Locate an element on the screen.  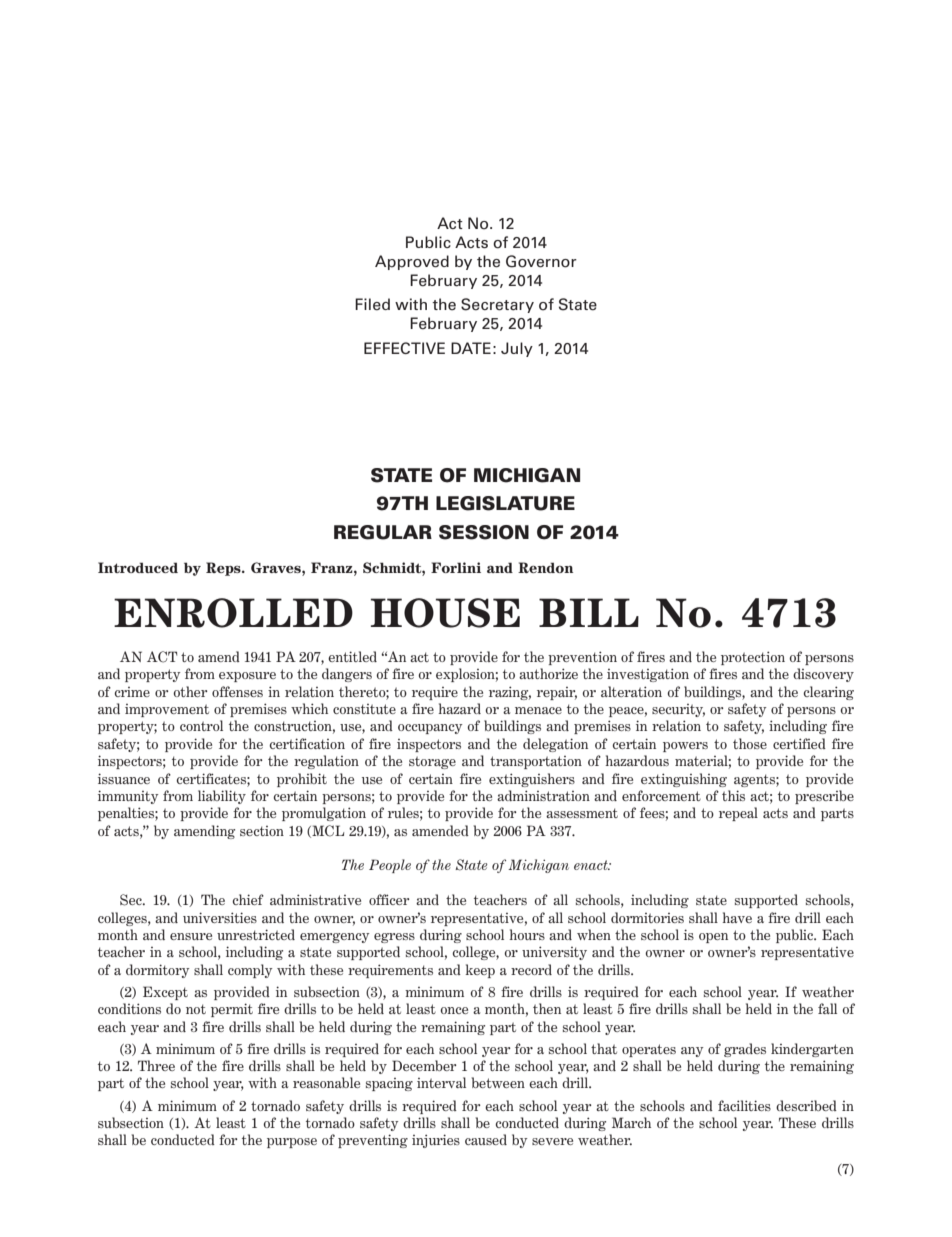
Secretary is located at coordinates (497, 305).
